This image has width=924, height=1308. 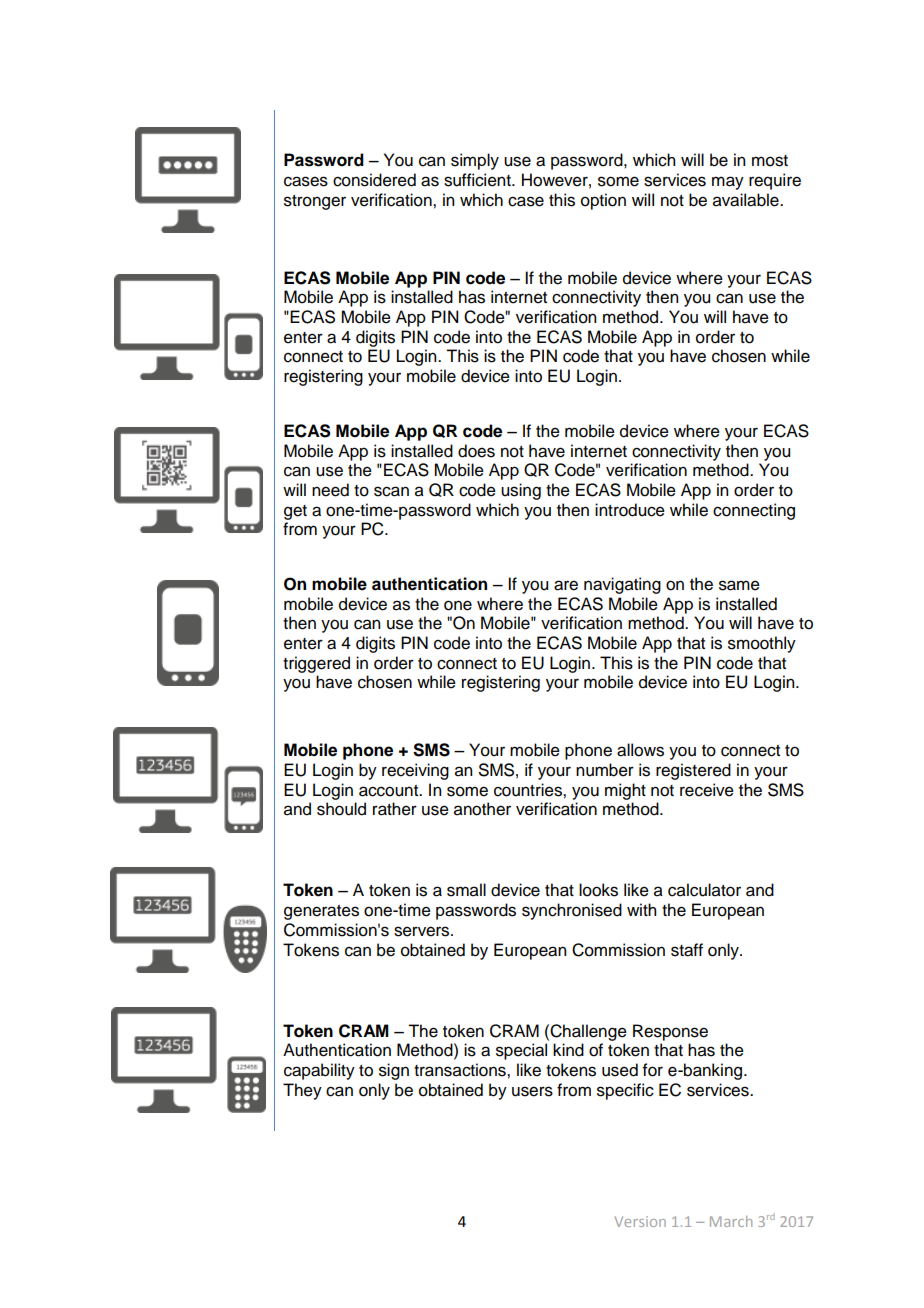 I want to click on does, so click(x=476, y=451).
